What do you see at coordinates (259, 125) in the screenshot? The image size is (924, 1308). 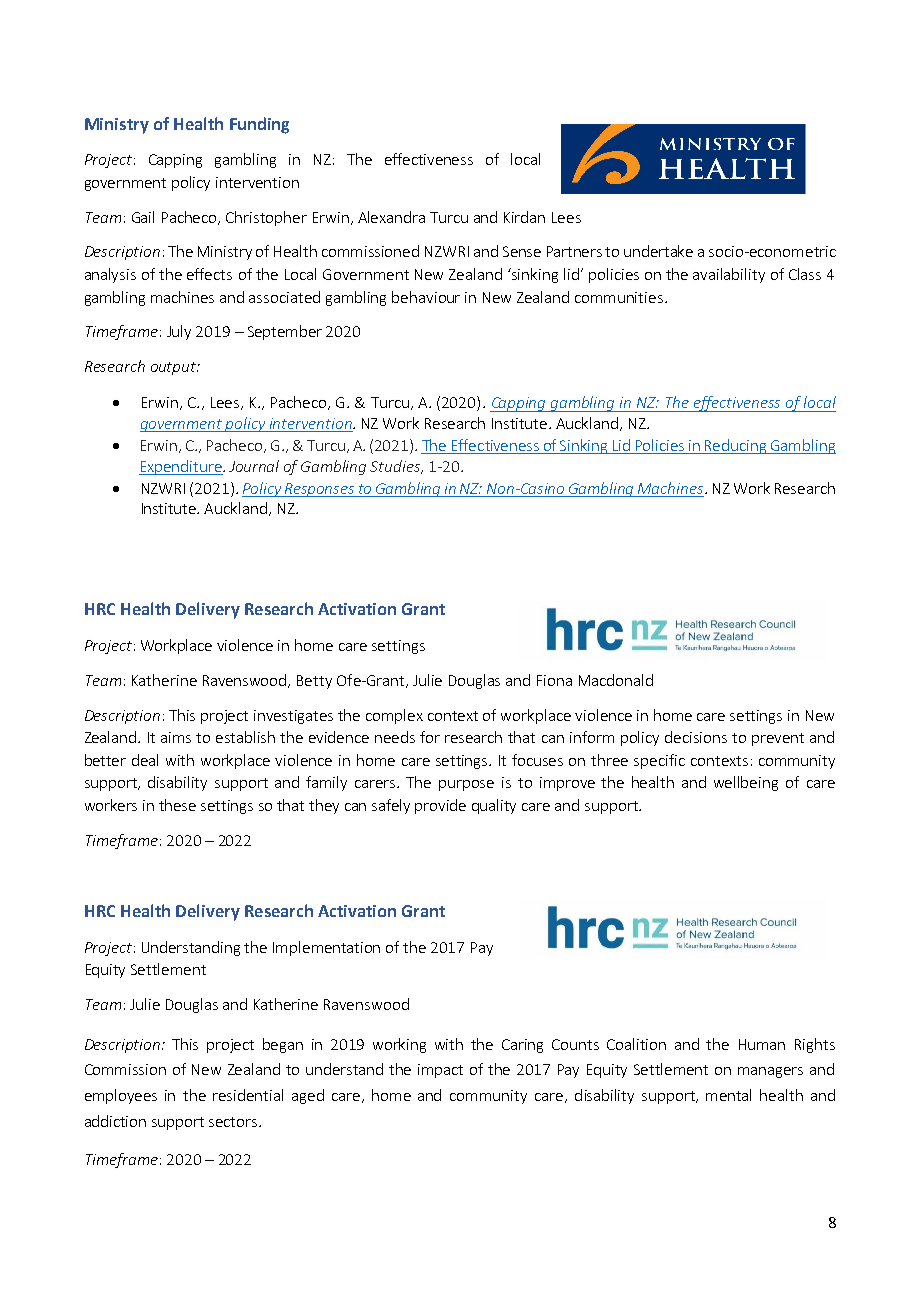 I see `Funding` at bounding box center [259, 125].
